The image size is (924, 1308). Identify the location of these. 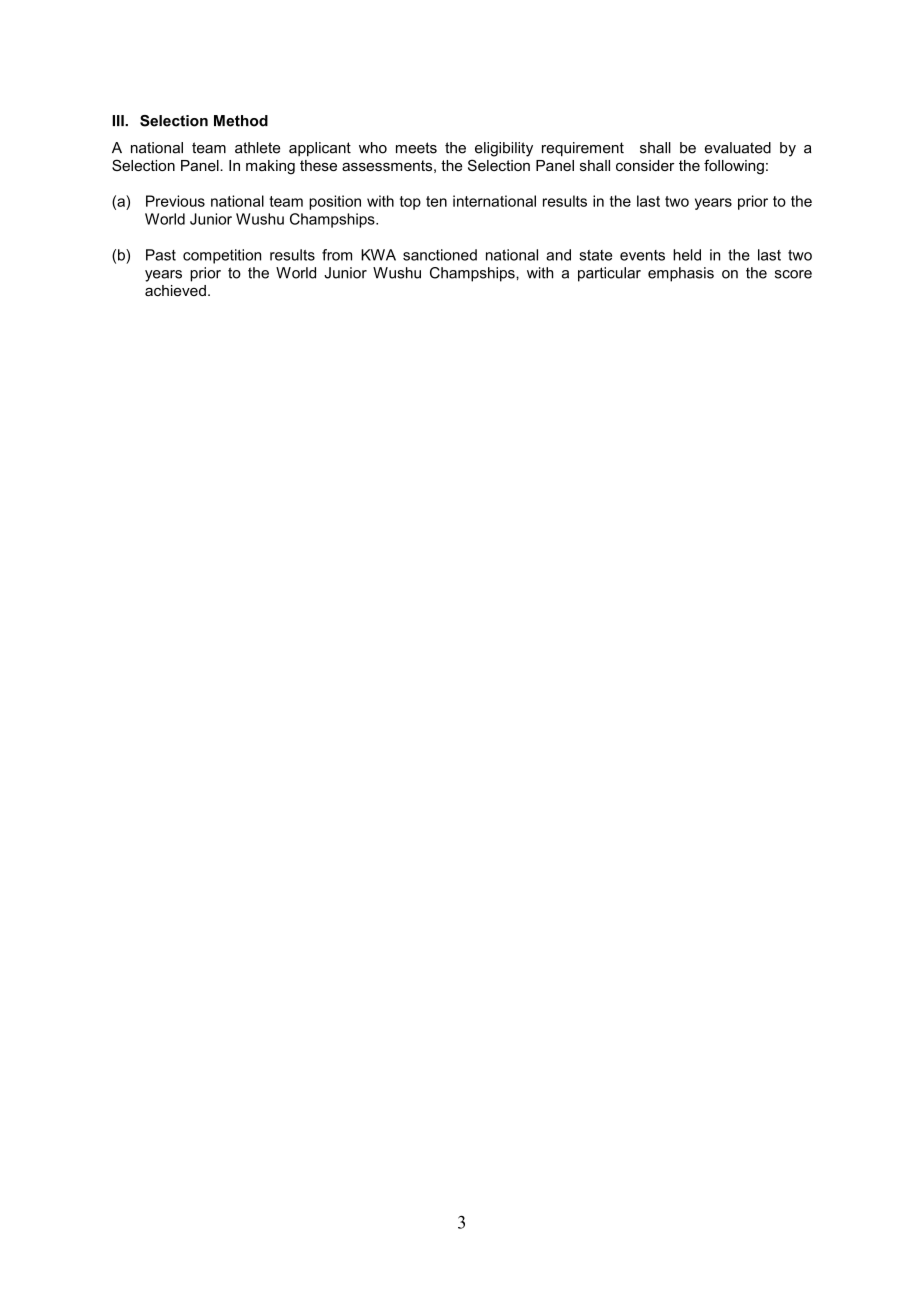
(318, 165).
